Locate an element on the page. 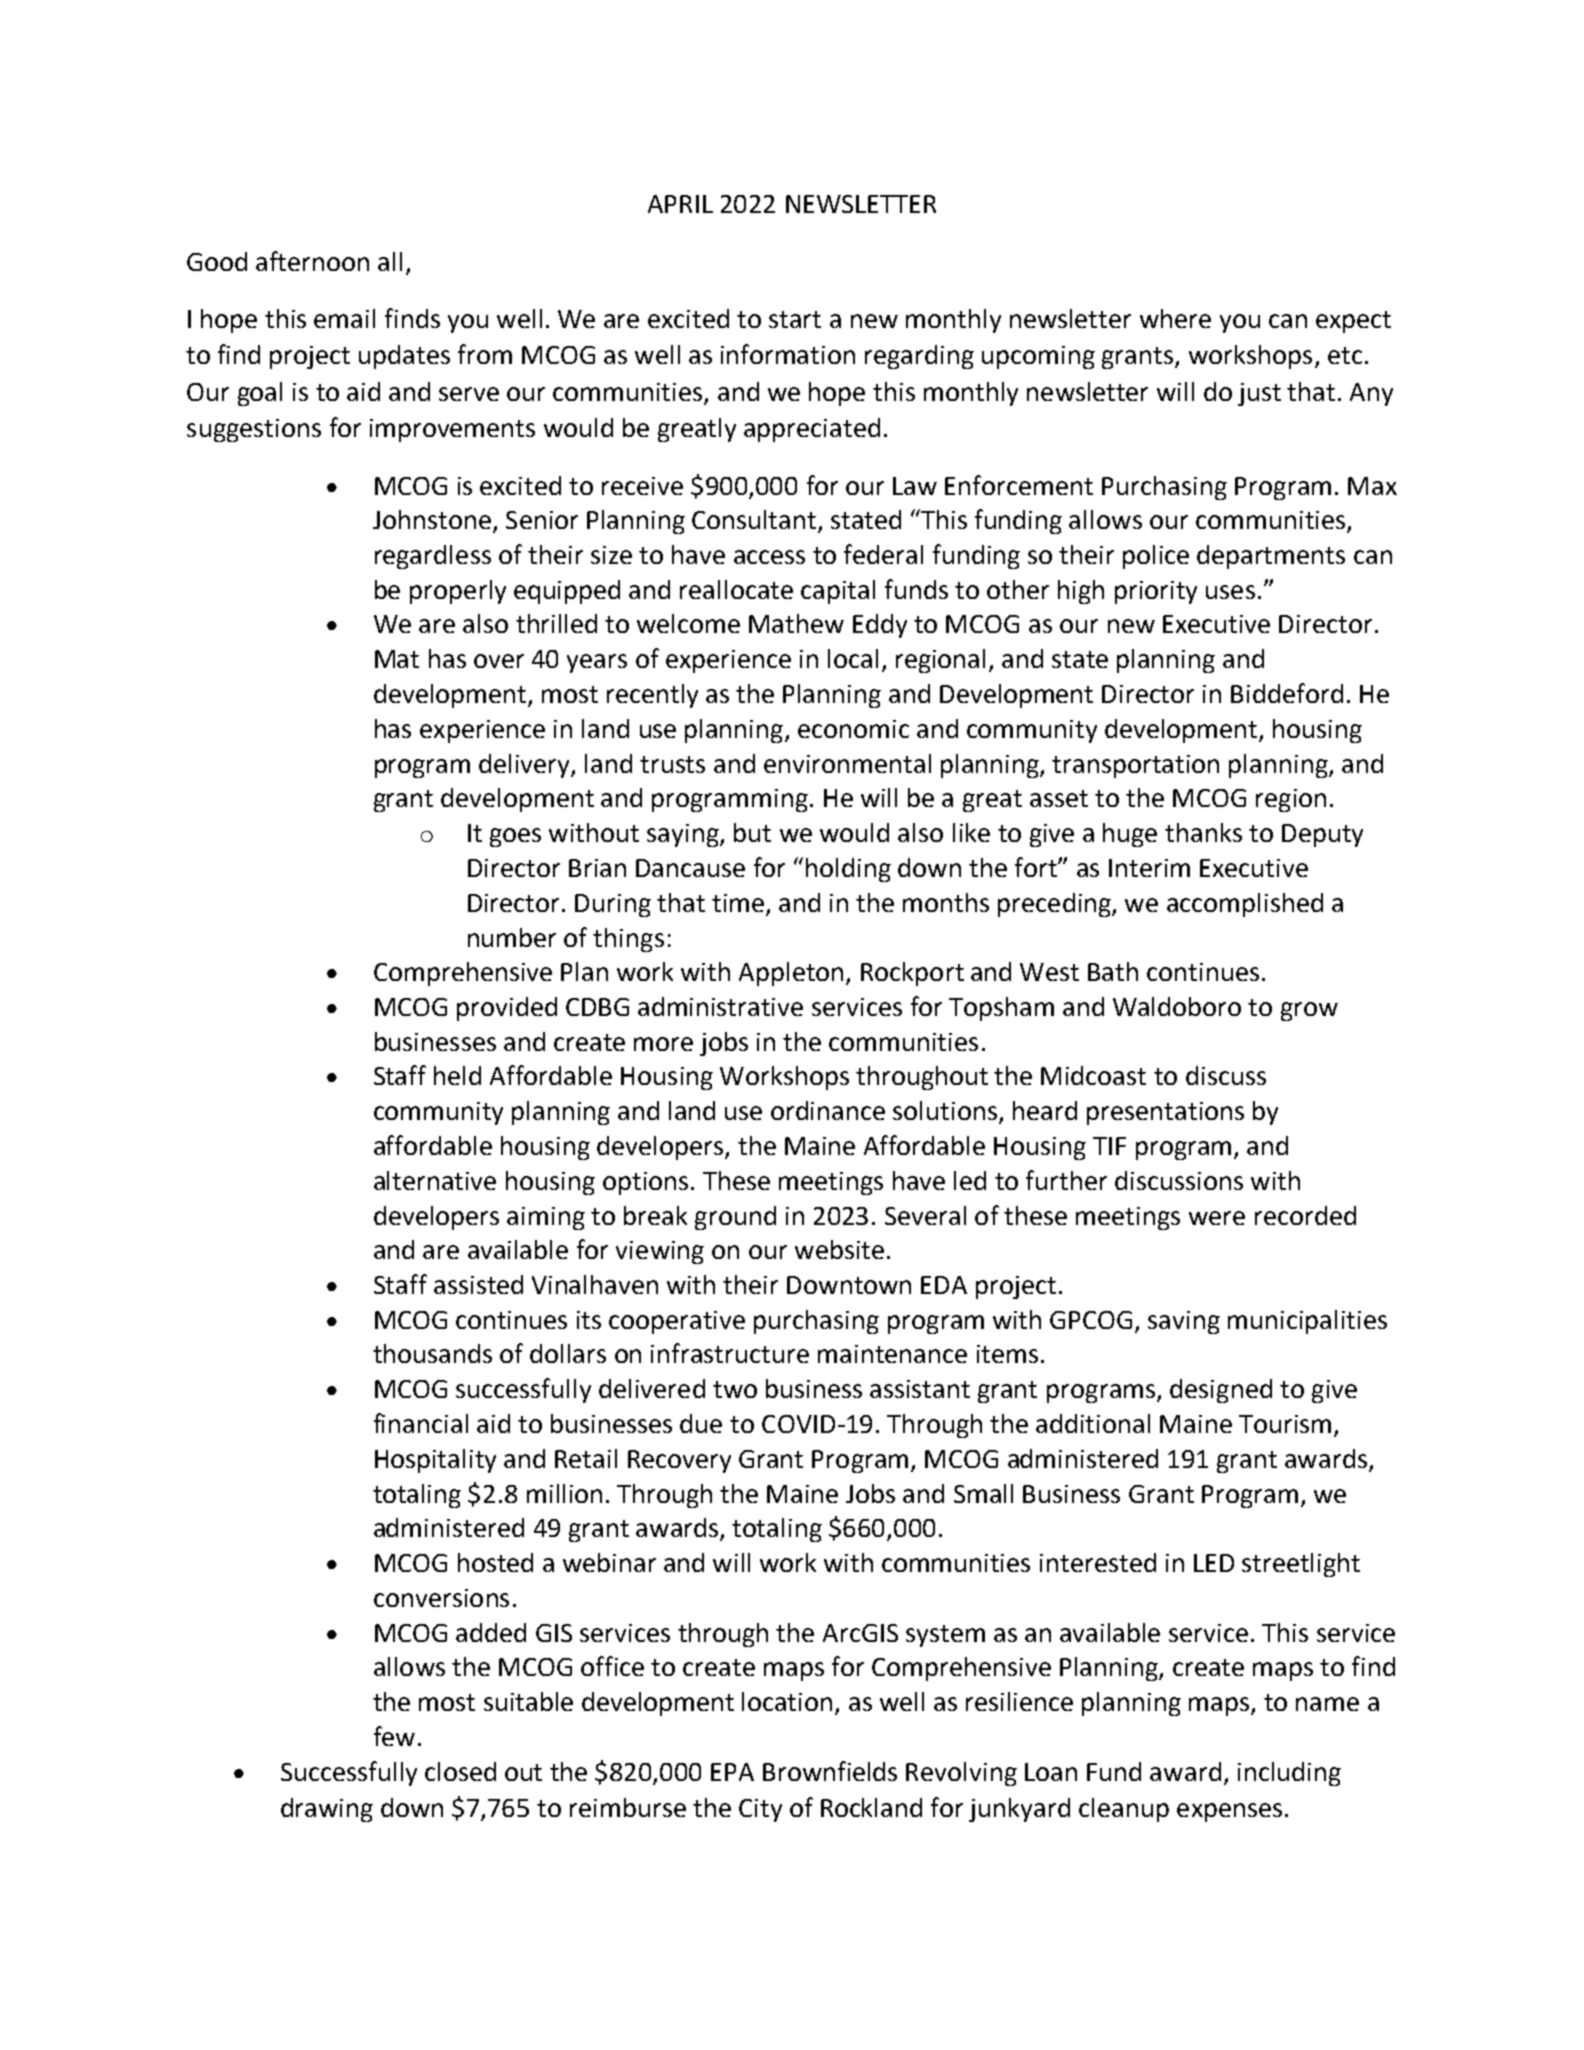  afternoon is located at coordinates (312, 261).
